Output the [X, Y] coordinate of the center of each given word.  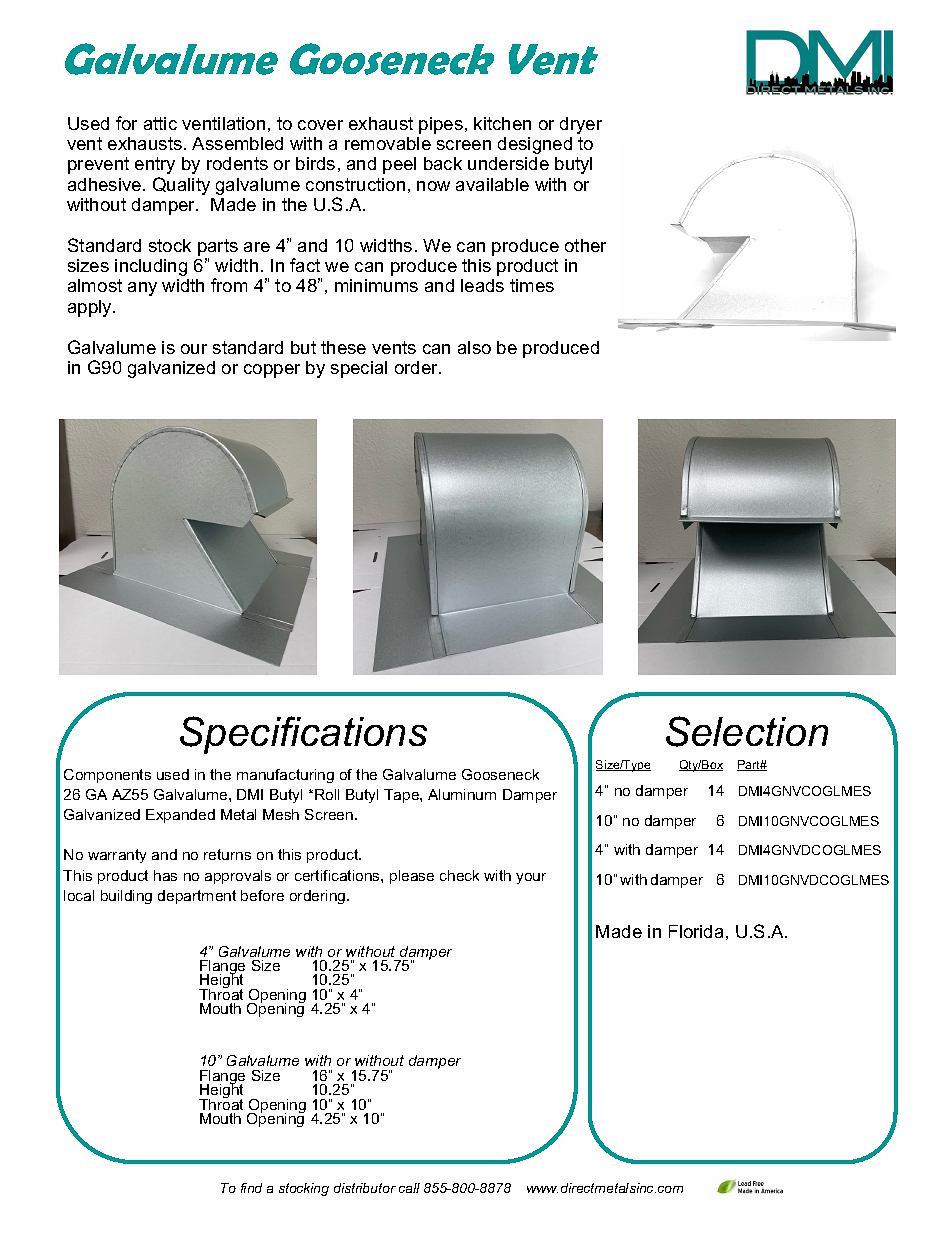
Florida [696, 931]
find [251, 1188]
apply [91, 308]
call [409, 1188]
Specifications [303, 735]
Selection [747, 731]
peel [399, 165]
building [126, 897]
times [532, 285]
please [412, 877]
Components [107, 776]
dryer [581, 125]
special [359, 369]
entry [155, 165]
